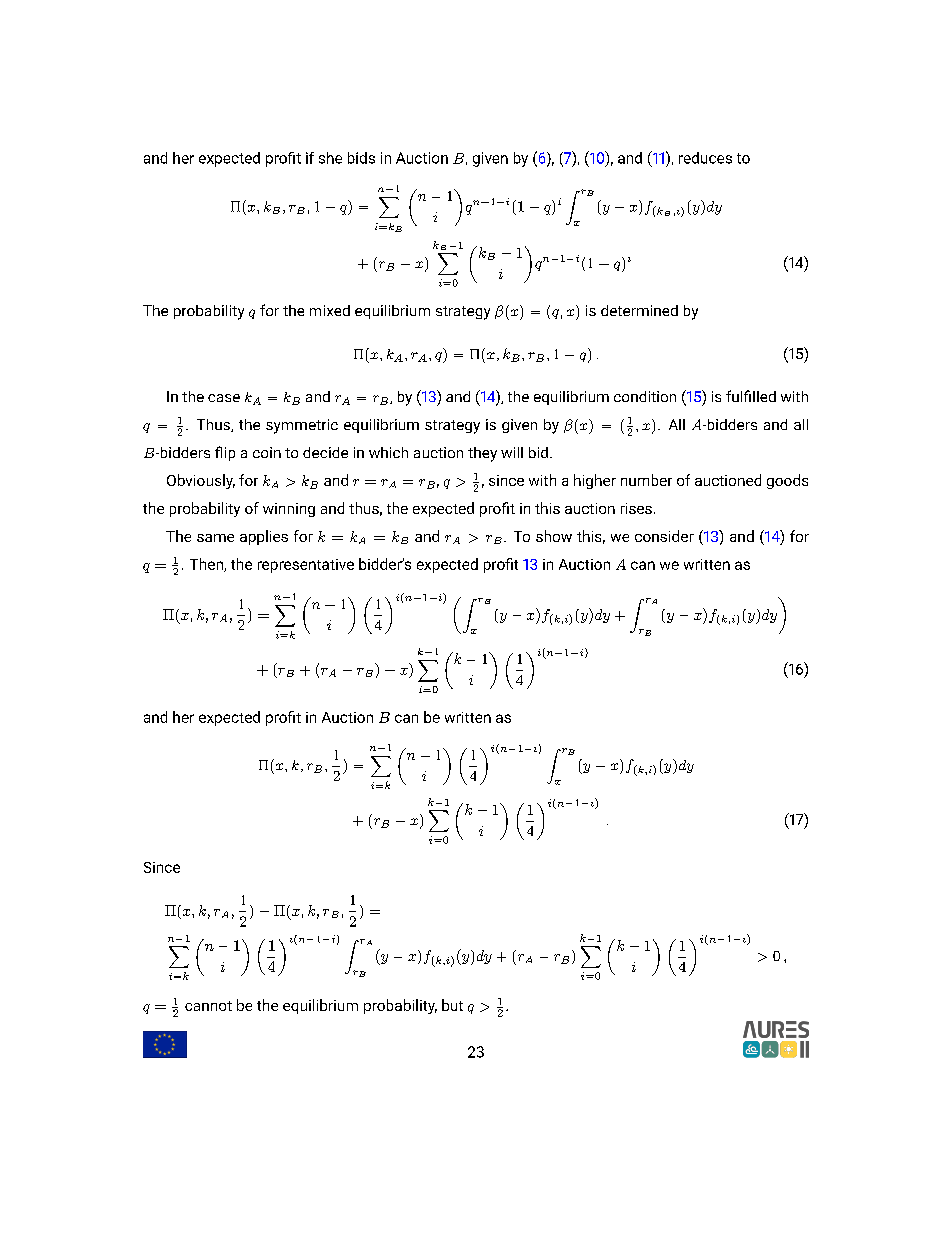 The image size is (952, 1233). What do you see at coordinates (664, 536) in the screenshot?
I see `consider` at bounding box center [664, 536].
